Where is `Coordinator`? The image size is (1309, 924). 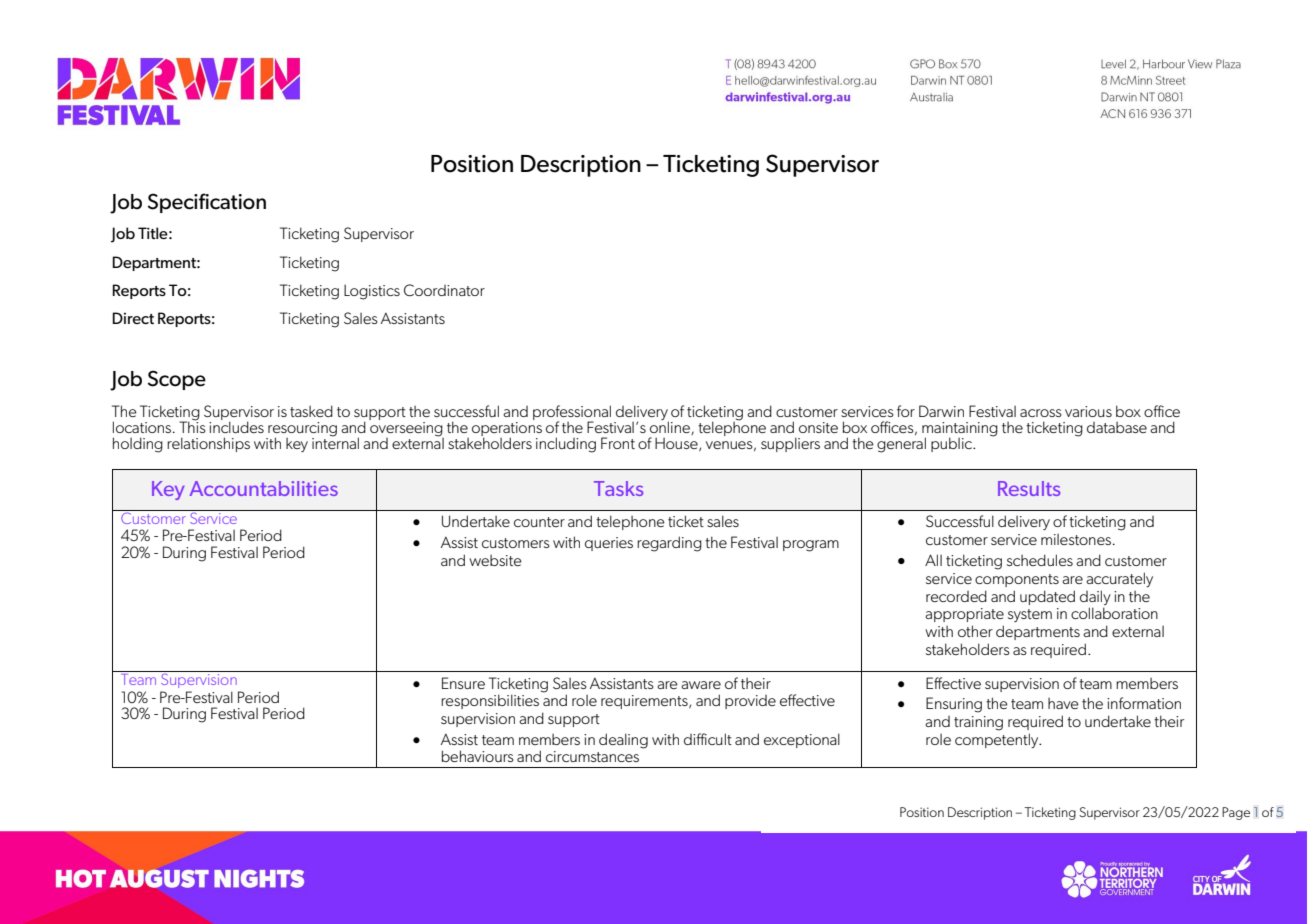 Coordinator is located at coordinates (444, 290).
